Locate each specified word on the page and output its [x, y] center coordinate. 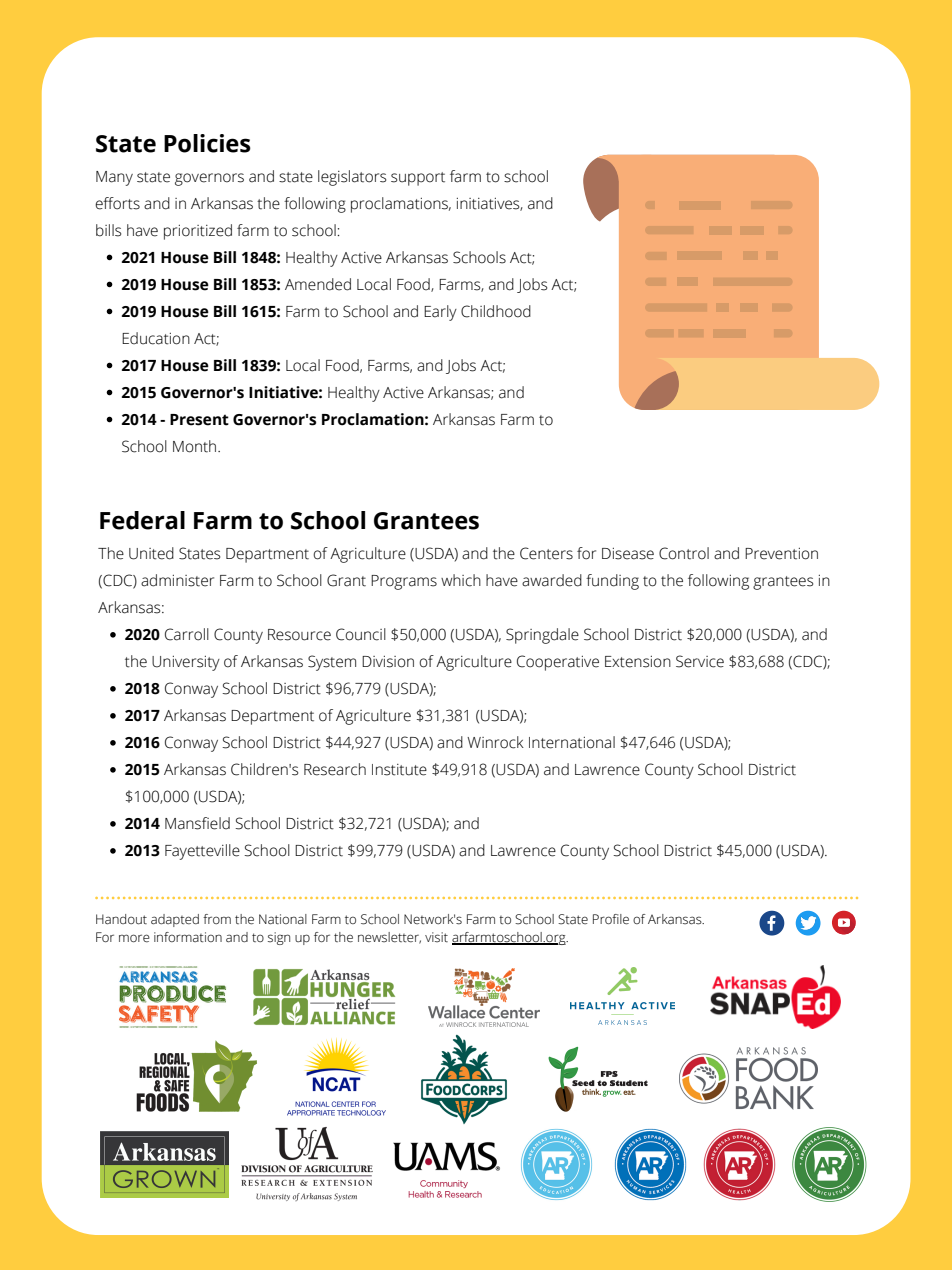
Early [440, 313]
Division [388, 662]
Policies [207, 143]
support [418, 179]
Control [684, 553]
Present [199, 420]
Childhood [496, 311]
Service [700, 661]
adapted [175, 920]
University [186, 663]
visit [436, 937]
